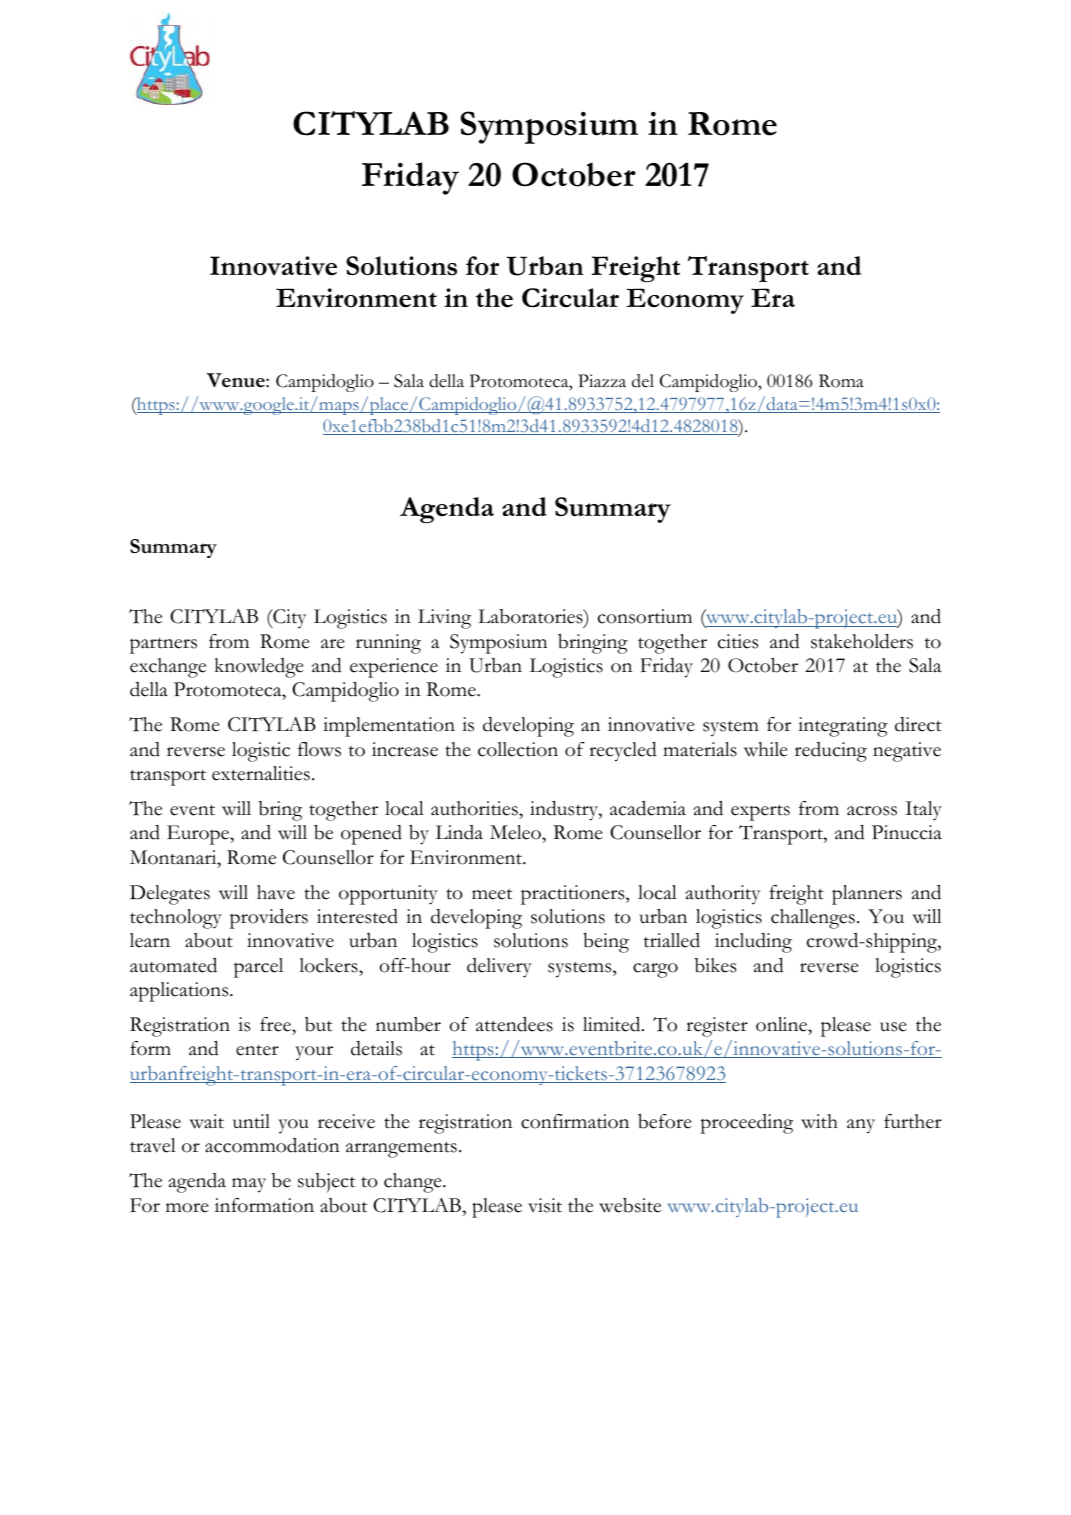  What do you see at coordinates (813, 919) in the page?
I see `challenges` at bounding box center [813, 919].
